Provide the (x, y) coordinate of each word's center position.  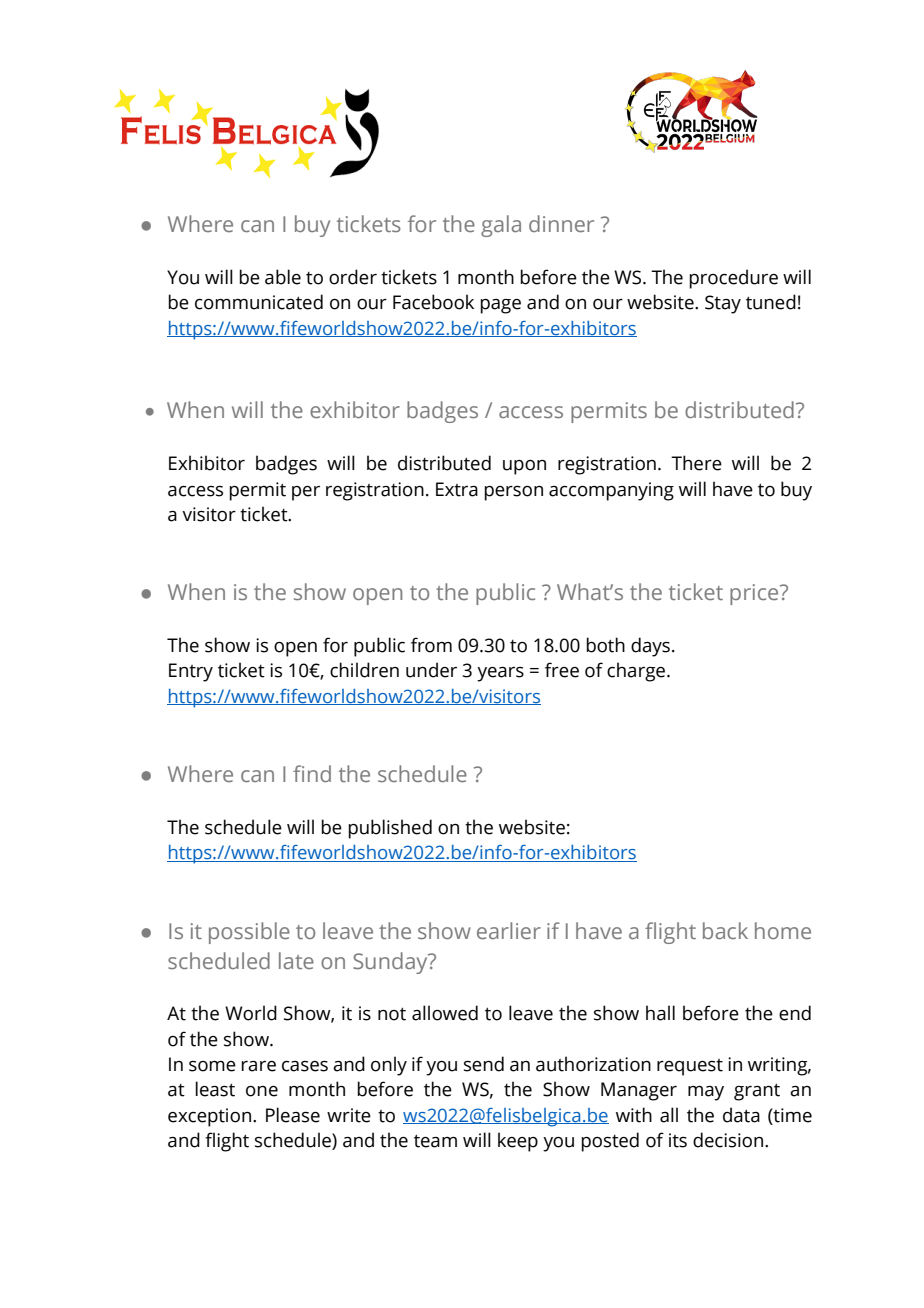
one (262, 1091)
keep (518, 1142)
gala (501, 226)
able (283, 277)
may (706, 1093)
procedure (733, 279)
